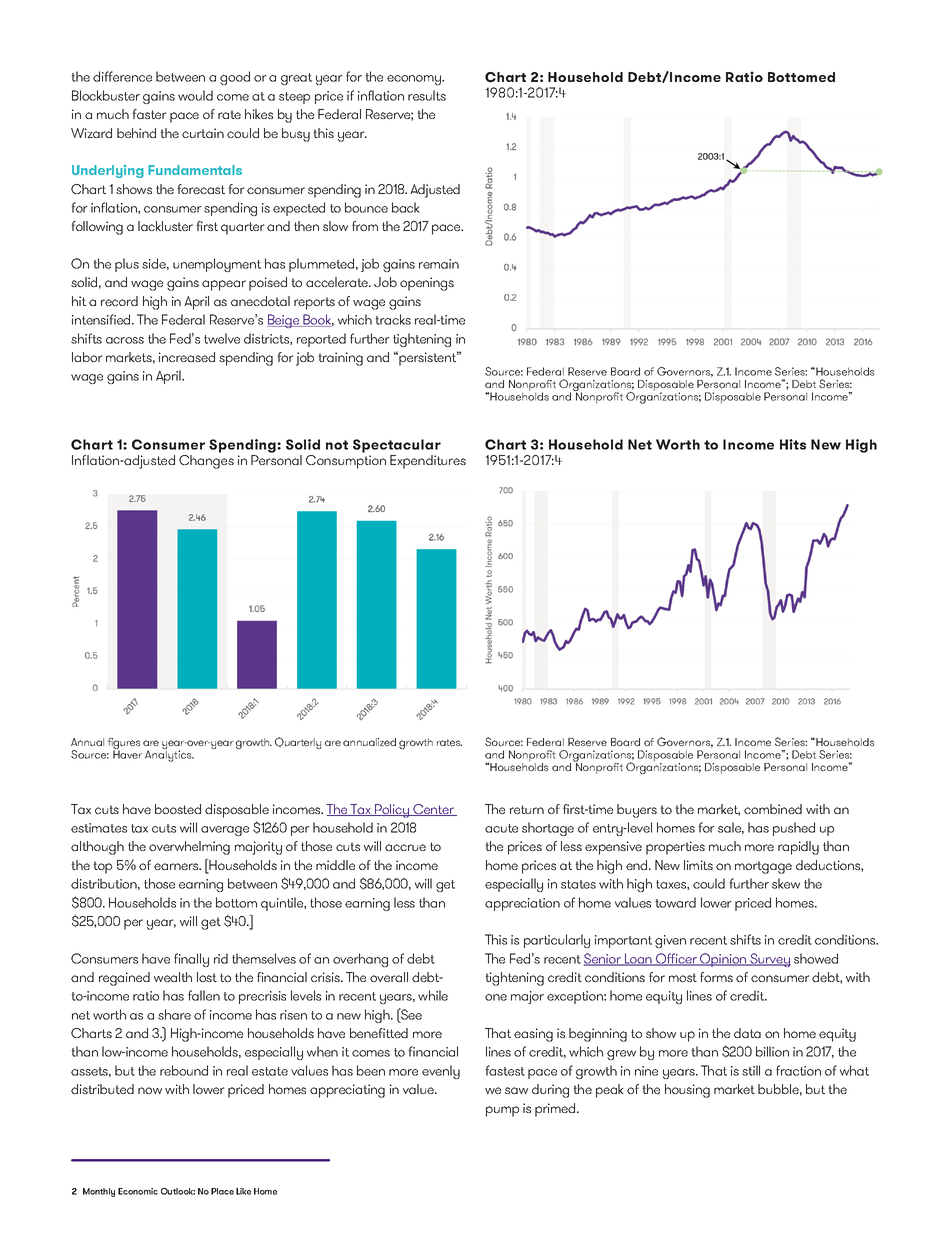  Describe the element at coordinates (428, 462) in the screenshot. I see `Expenditures` at that location.
